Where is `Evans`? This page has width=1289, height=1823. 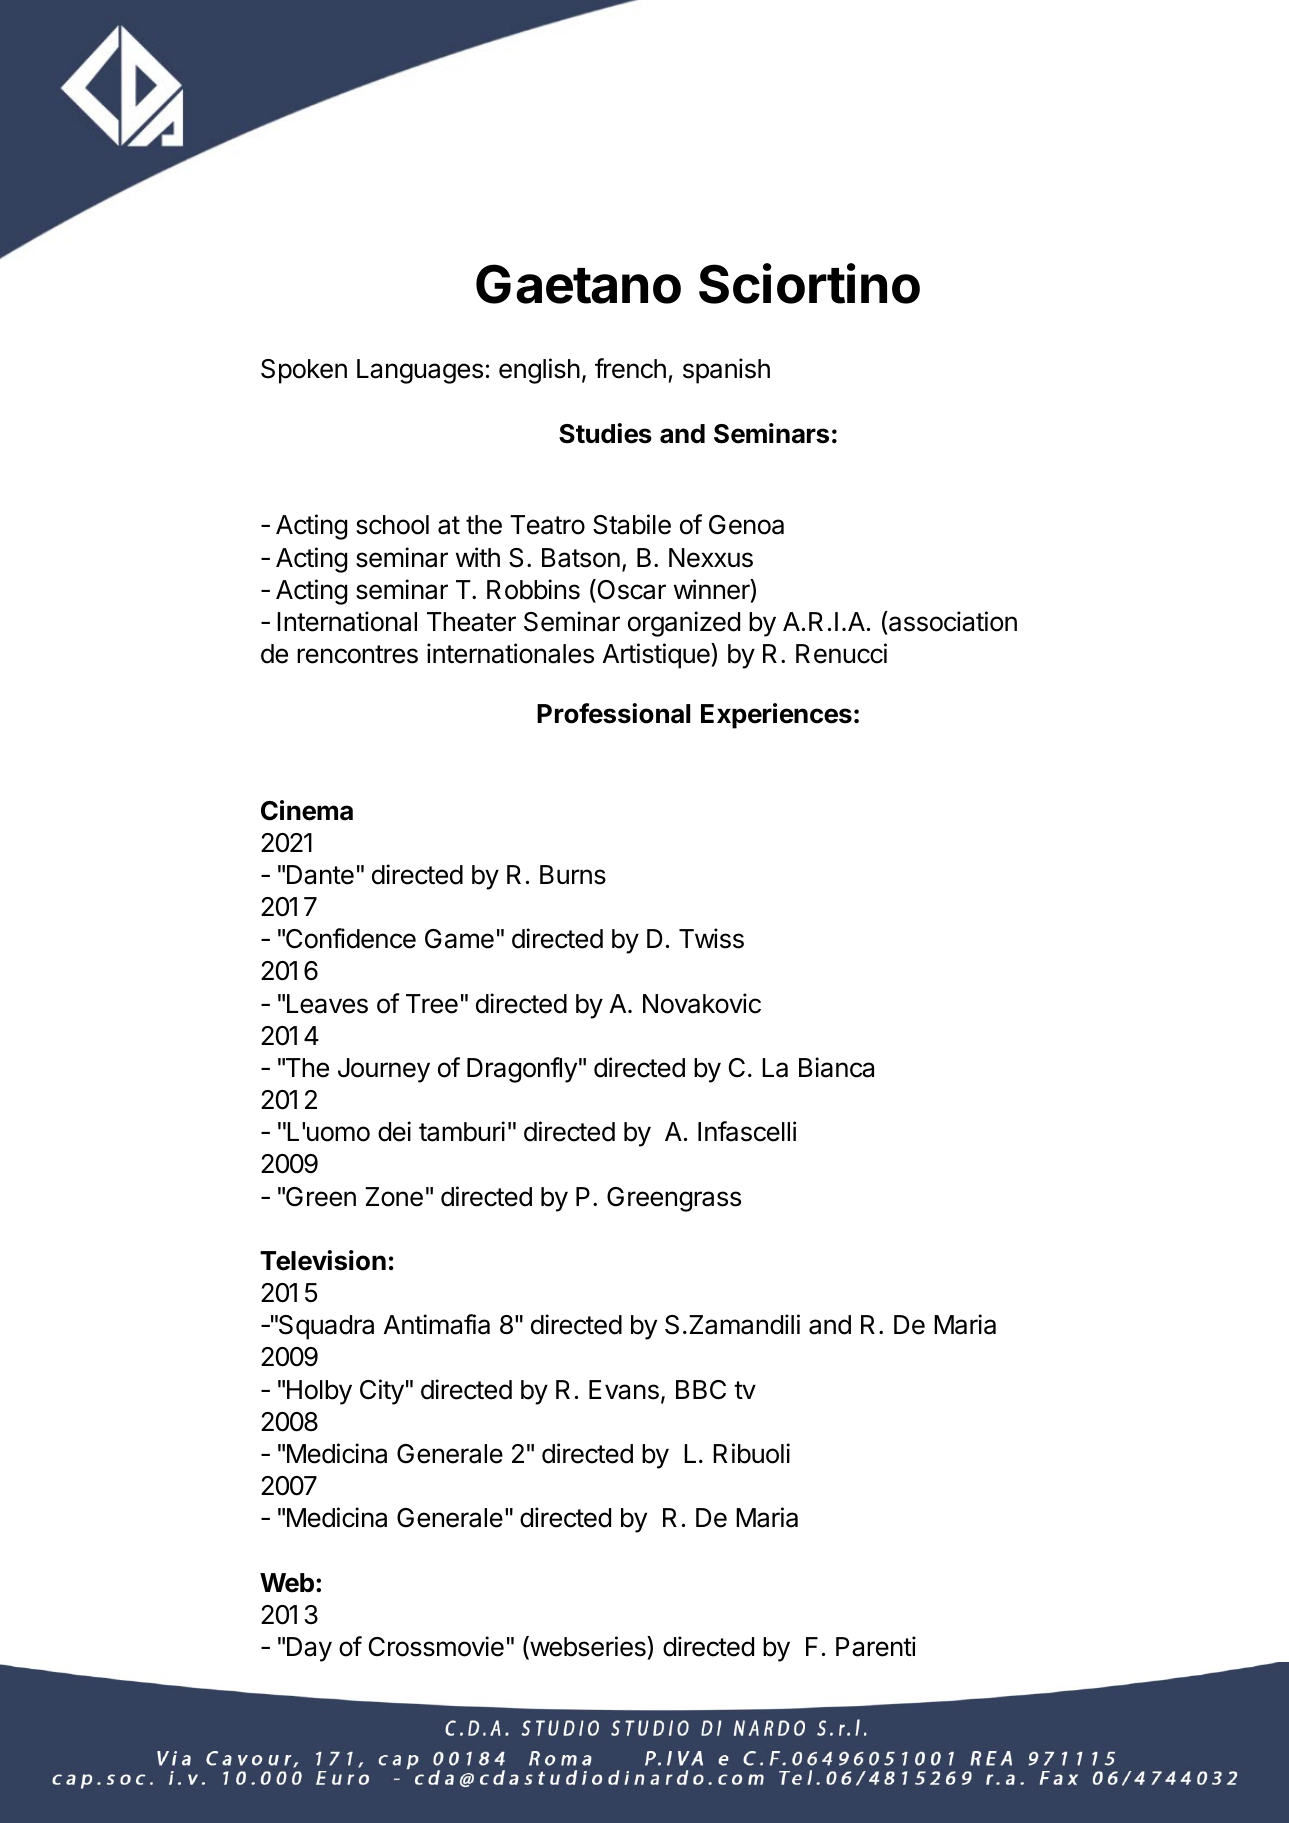
Evans is located at coordinates (624, 1390).
